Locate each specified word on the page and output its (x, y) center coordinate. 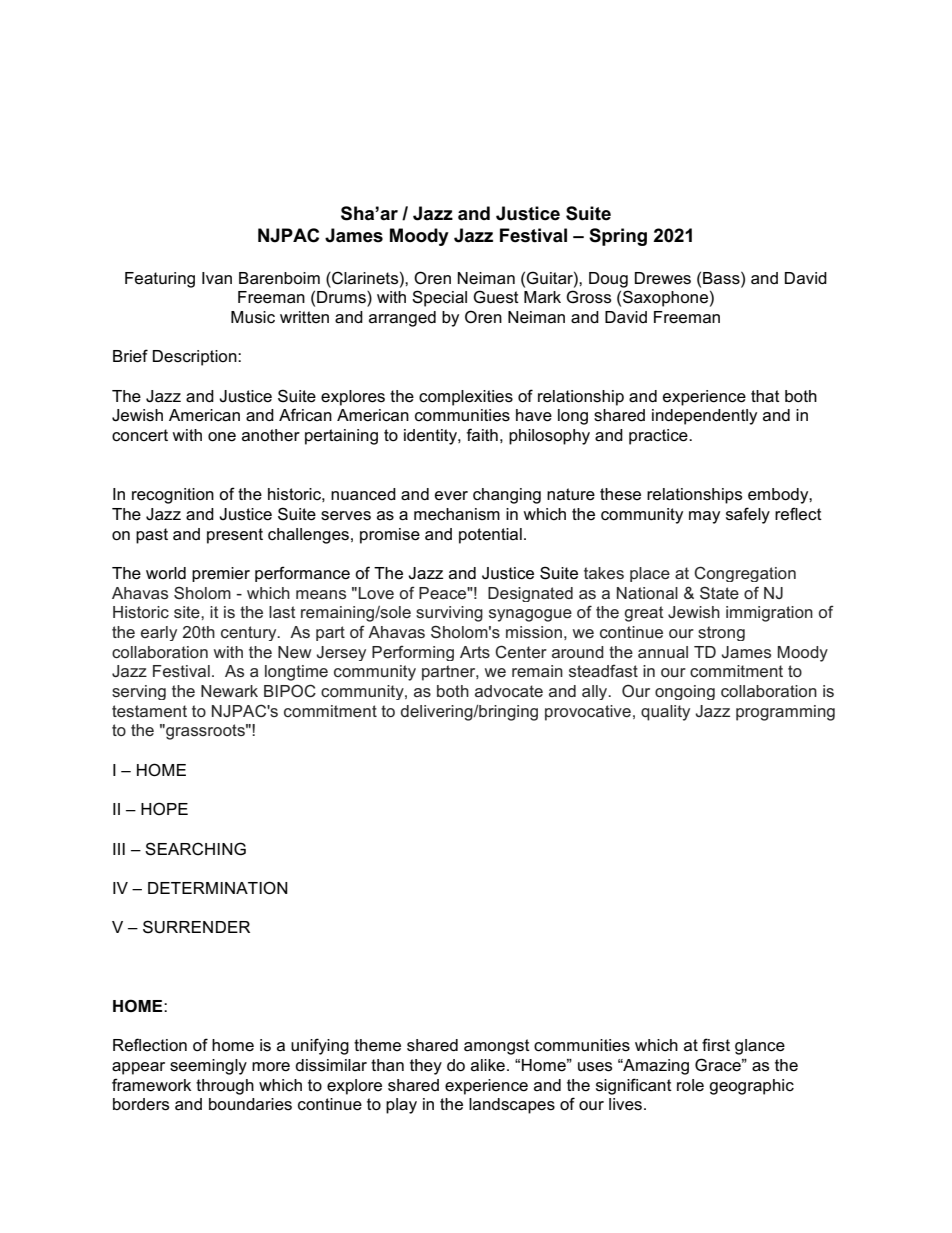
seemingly (208, 1067)
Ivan (217, 278)
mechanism (457, 514)
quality (665, 713)
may (704, 517)
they (426, 1067)
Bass (722, 278)
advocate (509, 691)
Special (439, 298)
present (235, 536)
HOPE (164, 808)
